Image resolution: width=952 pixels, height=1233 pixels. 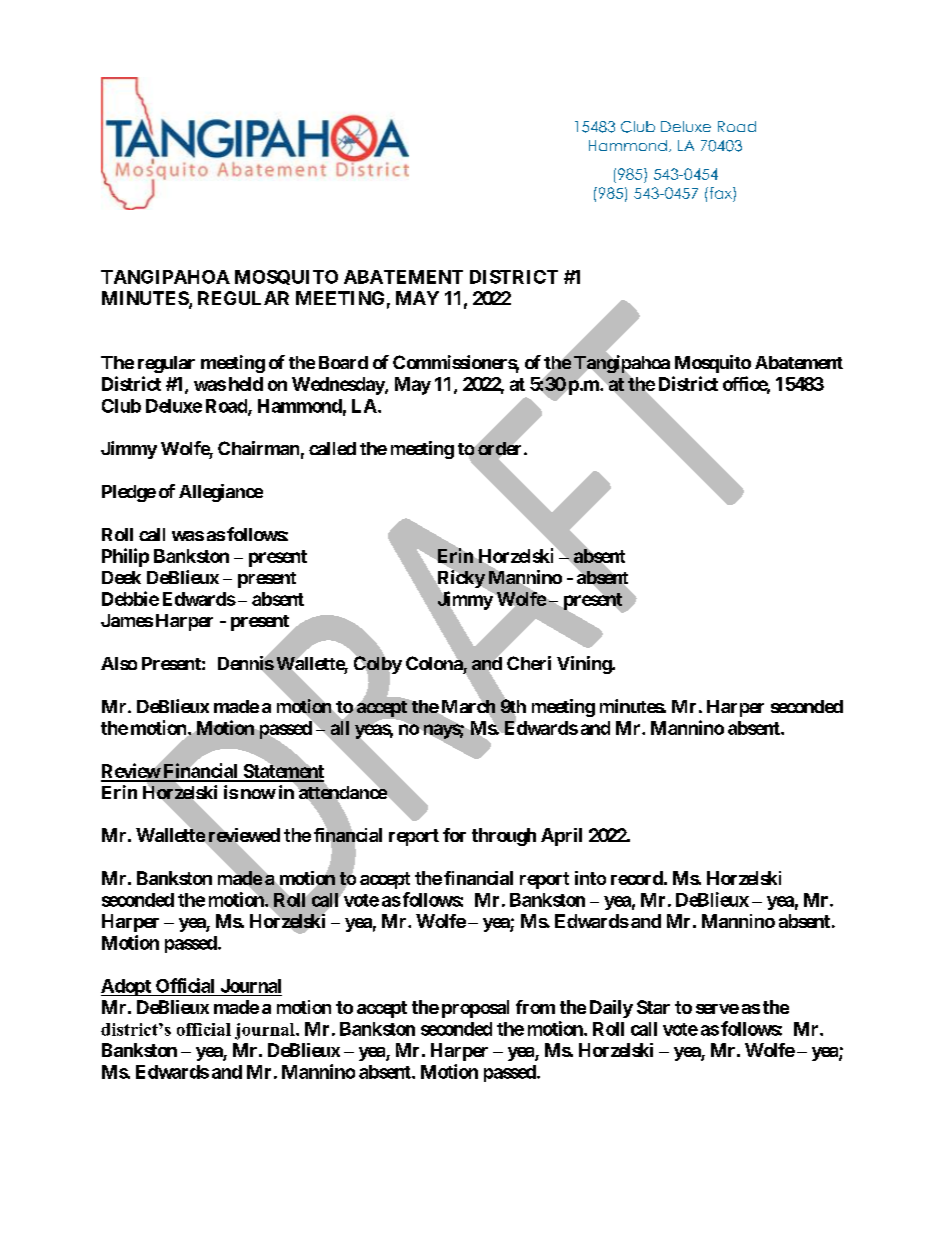 I want to click on now, so click(x=258, y=794).
